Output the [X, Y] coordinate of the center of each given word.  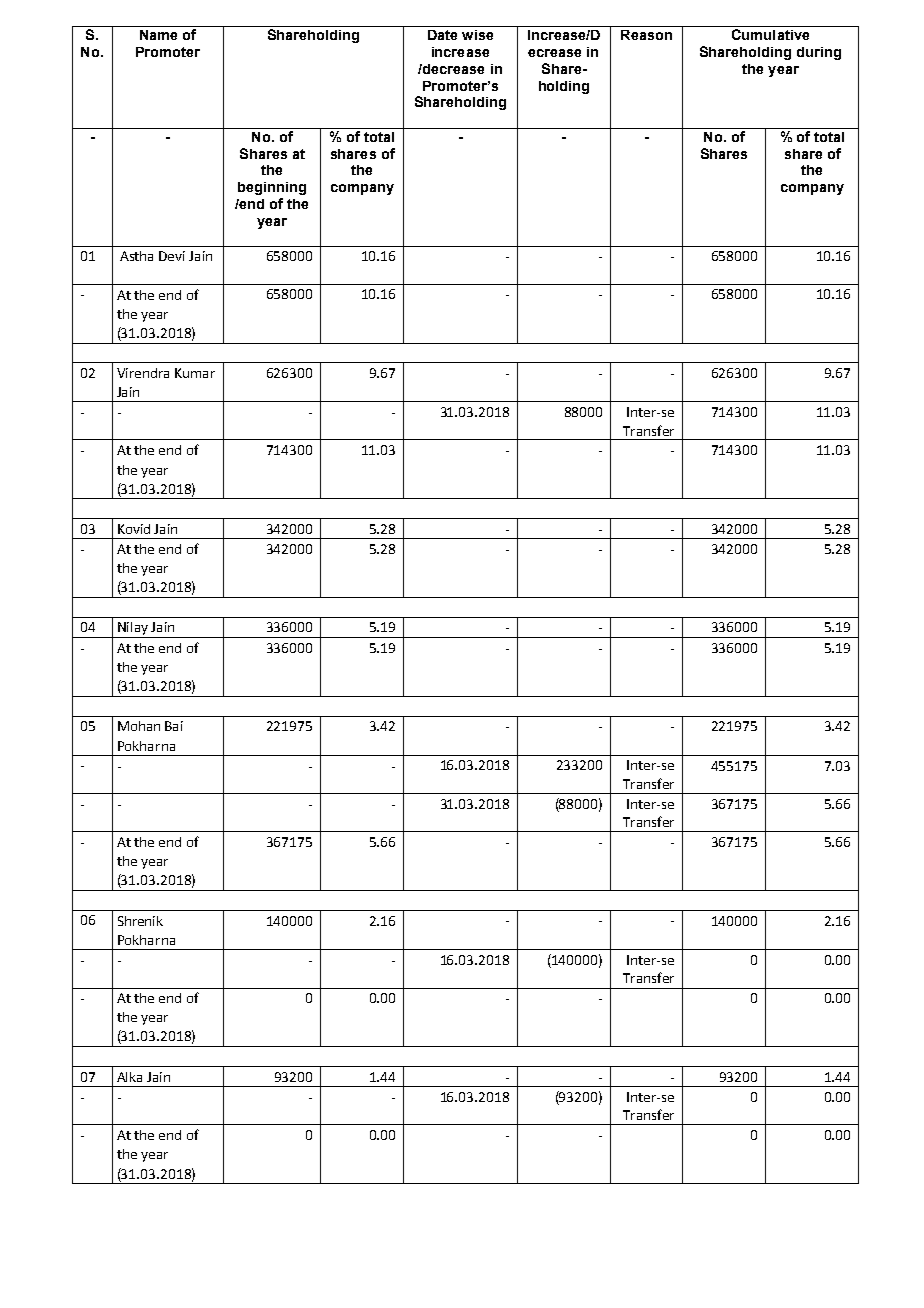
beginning [272, 188]
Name [158, 35]
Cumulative [770, 34]
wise [477, 35]
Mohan [139, 726]
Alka [129, 1077]
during [819, 53]
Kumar [195, 373]
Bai [174, 726]
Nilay [133, 630]
